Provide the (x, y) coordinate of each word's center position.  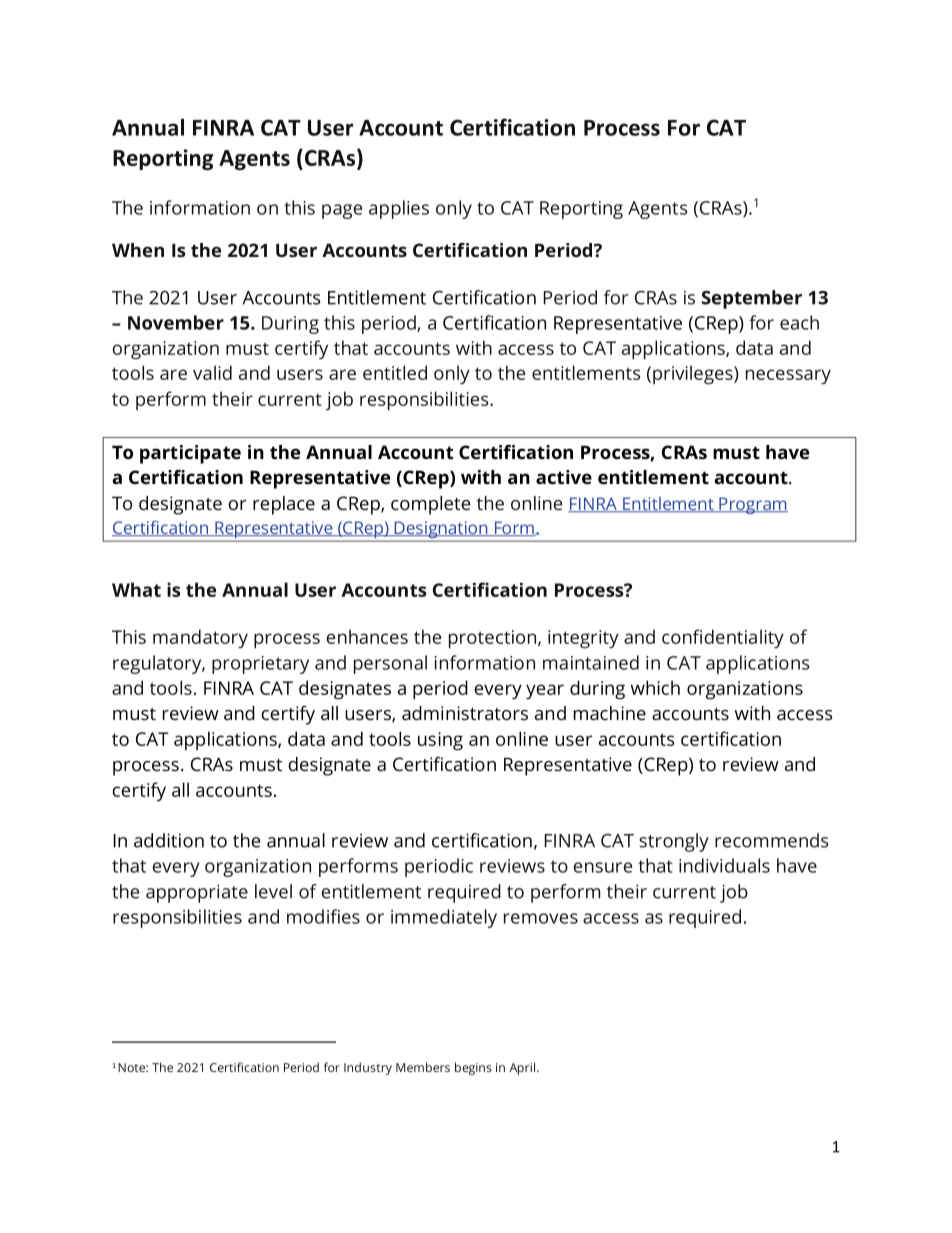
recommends (771, 840)
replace (284, 505)
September (752, 299)
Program (752, 505)
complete (430, 505)
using (440, 741)
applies (399, 209)
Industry (368, 1068)
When (138, 250)
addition (169, 840)
